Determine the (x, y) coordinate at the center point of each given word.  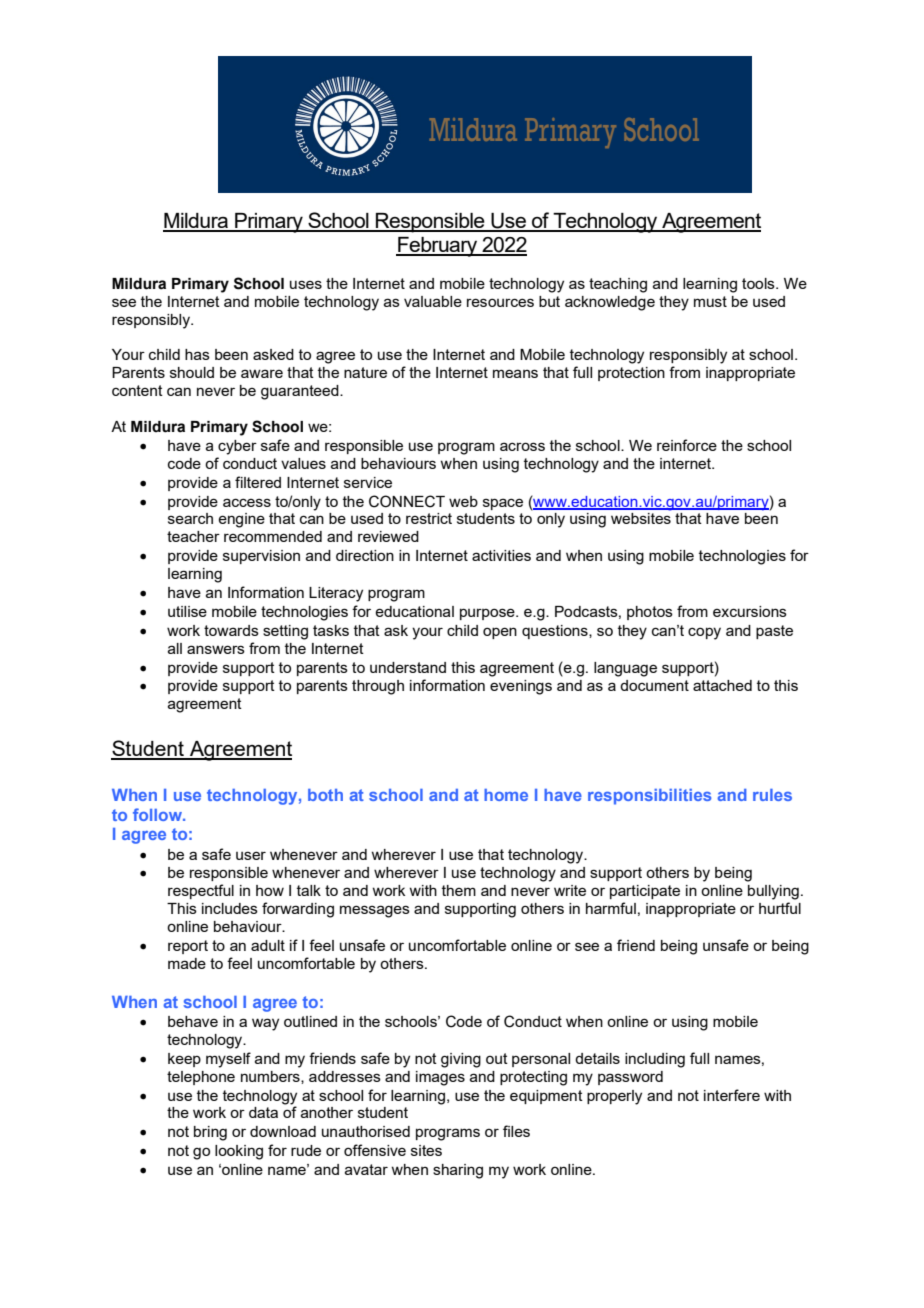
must (710, 301)
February (438, 247)
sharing (458, 1171)
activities (501, 555)
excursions (750, 611)
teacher (193, 536)
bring (210, 1133)
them (459, 890)
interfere (732, 1095)
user (251, 855)
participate (645, 892)
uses (306, 284)
